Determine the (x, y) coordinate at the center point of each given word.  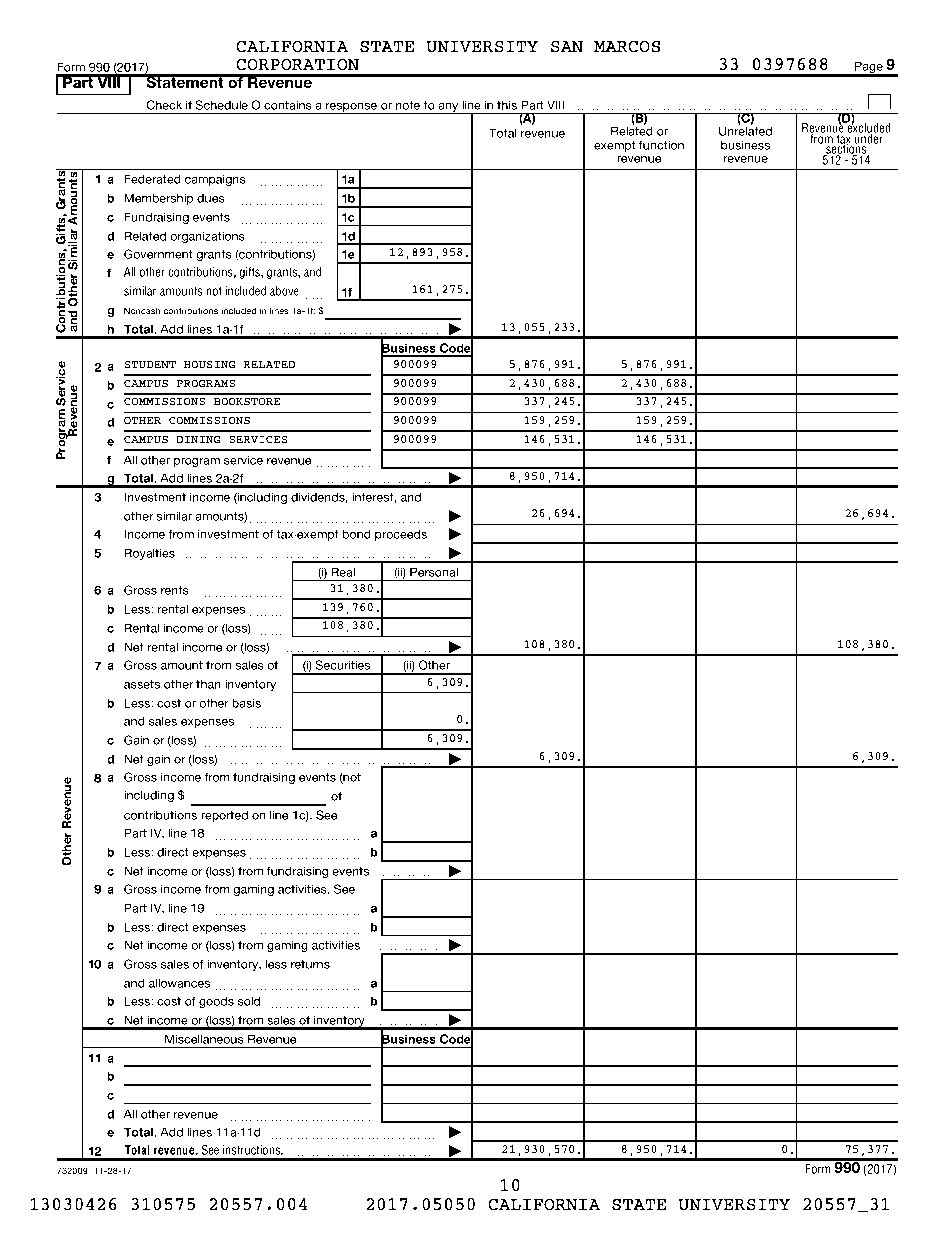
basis (246, 703)
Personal (434, 572)
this (507, 105)
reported (224, 816)
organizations (207, 237)
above (284, 291)
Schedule (221, 105)
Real (343, 572)
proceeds (401, 535)
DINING (198, 439)
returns (310, 964)
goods (216, 1002)
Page (869, 68)
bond (357, 534)
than (208, 684)
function (661, 145)
